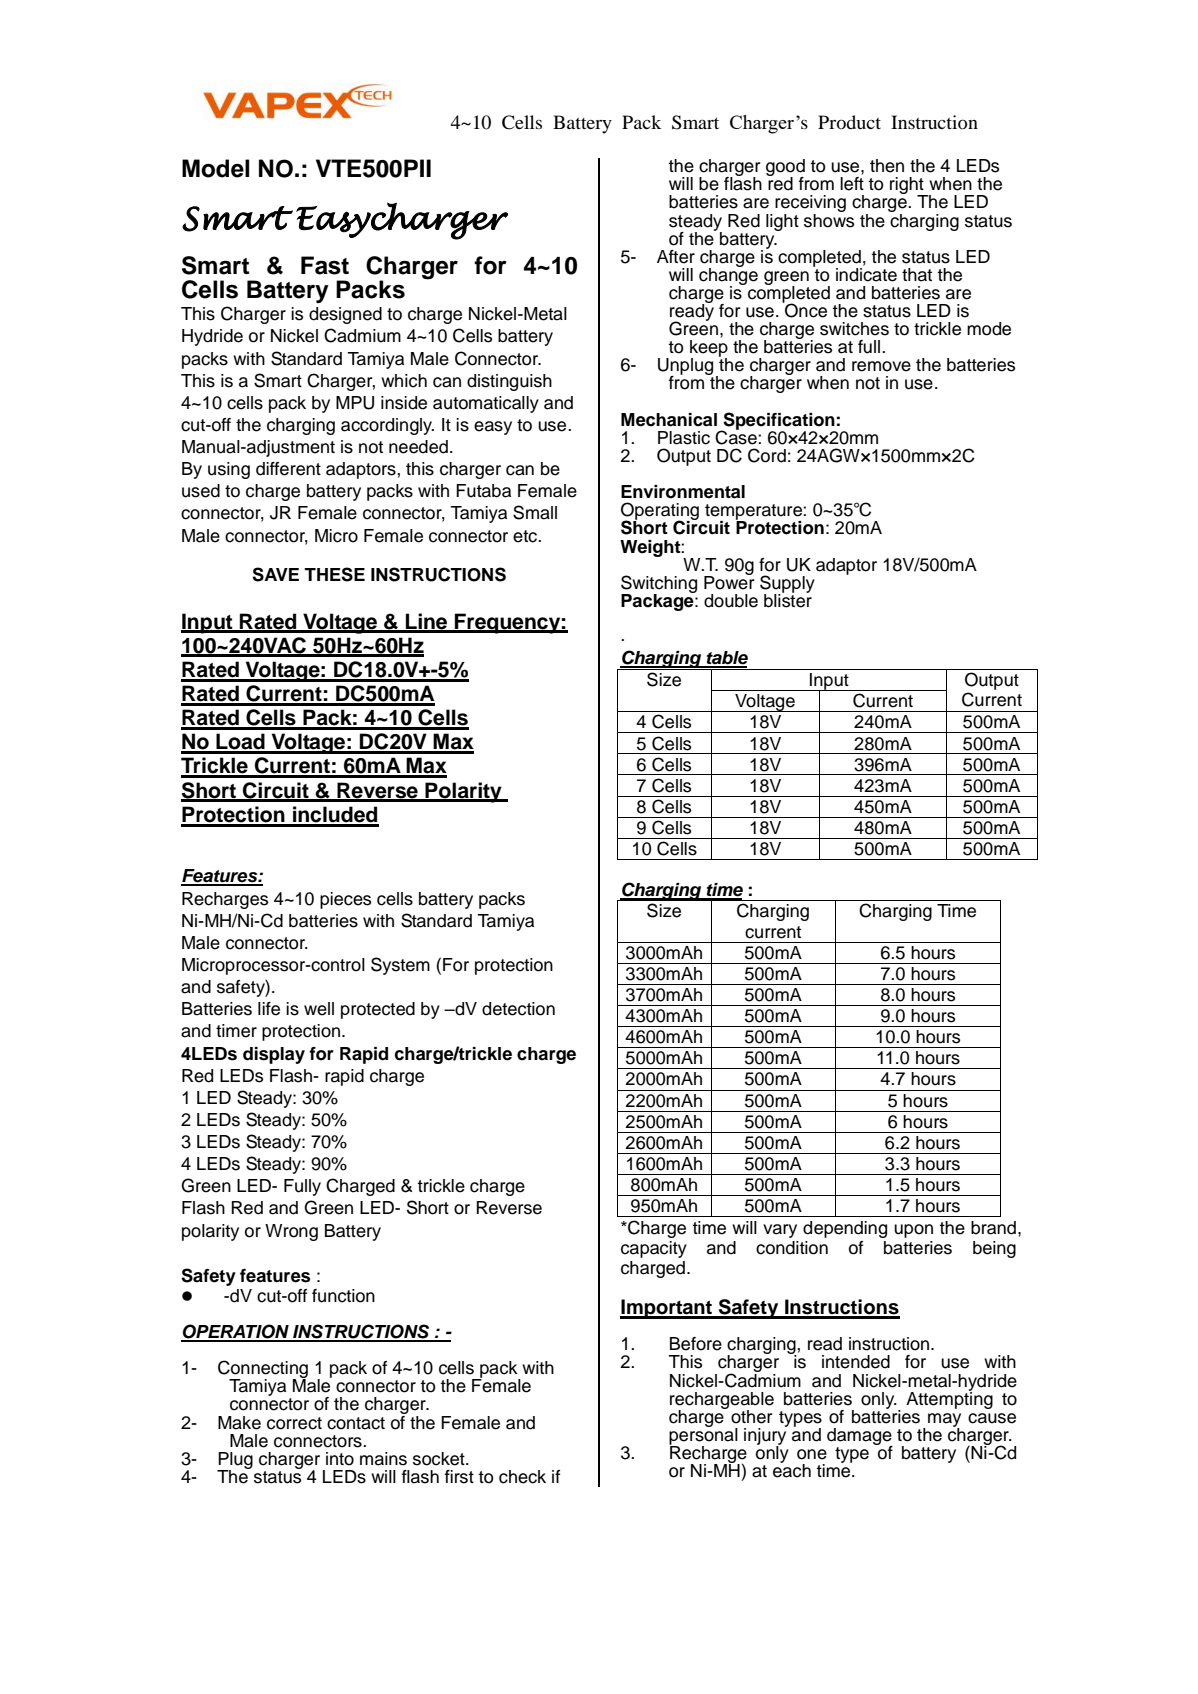 Image resolution: width=1198 pixels, height=1694 pixels. I want to click on change, so click(728, 276).
